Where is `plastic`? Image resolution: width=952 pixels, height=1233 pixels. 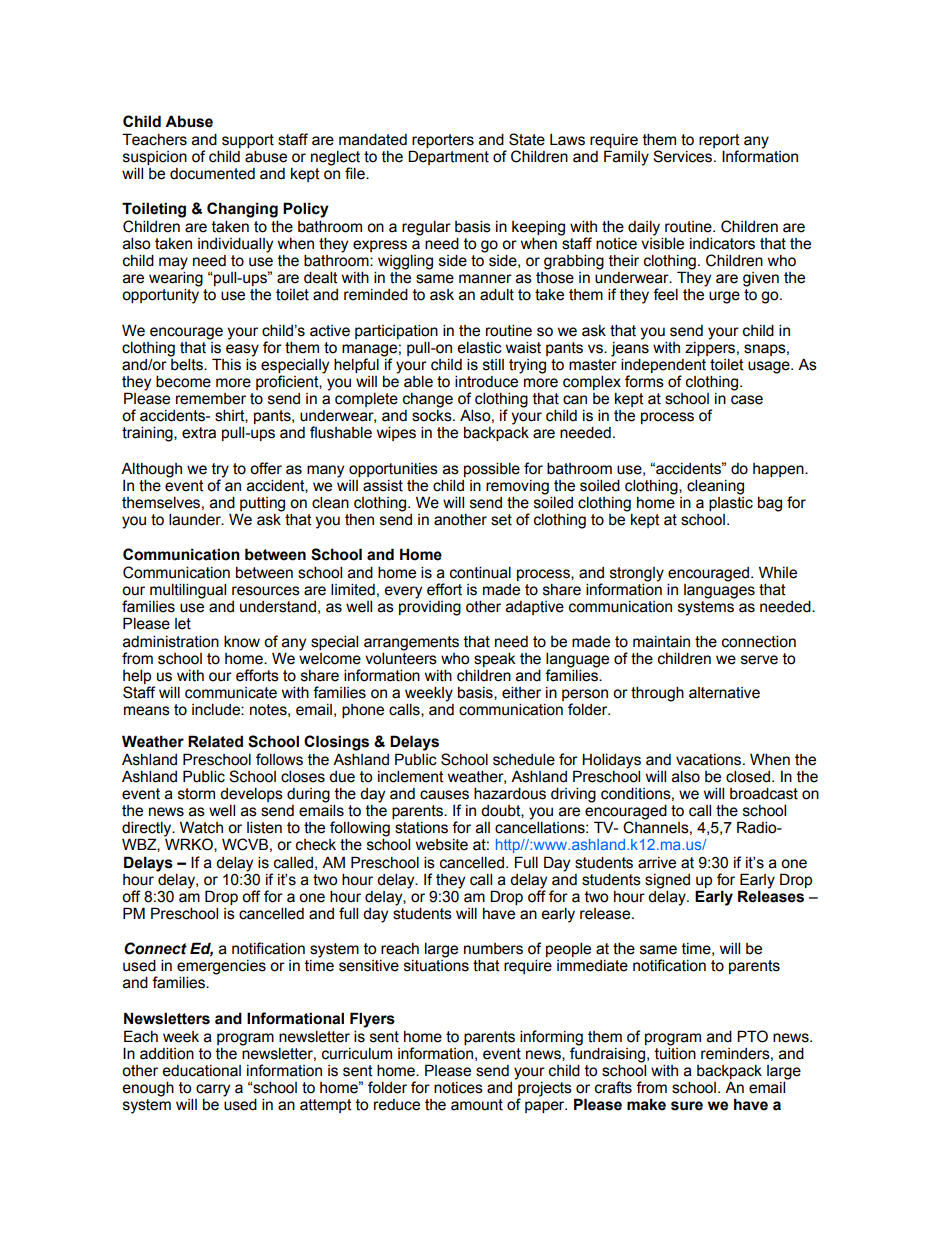 plastic is located at coordinates (731, 502).
